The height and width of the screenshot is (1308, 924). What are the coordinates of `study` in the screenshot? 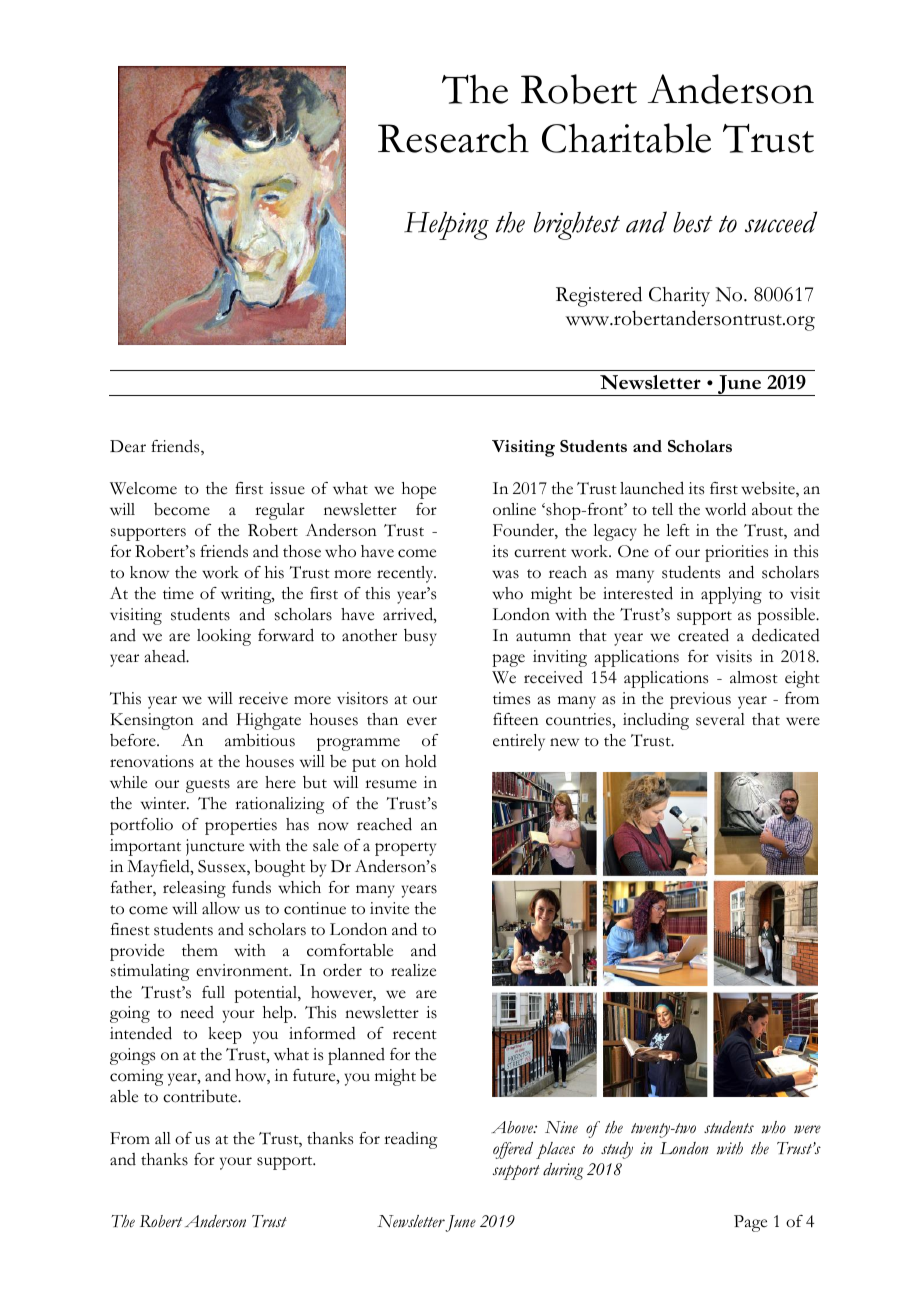 It's located at (617, 1150).
